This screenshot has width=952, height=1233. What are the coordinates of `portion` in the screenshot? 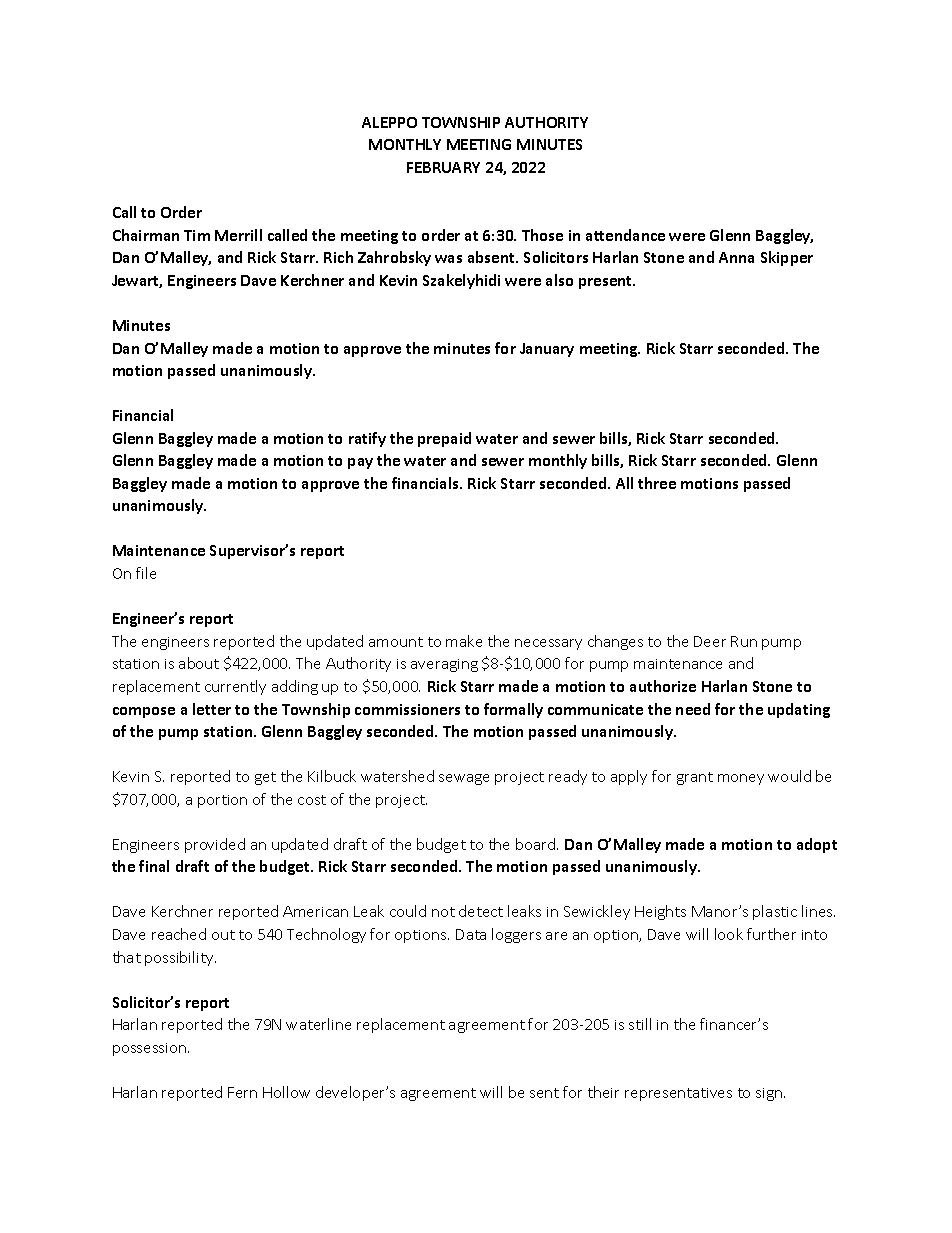 It's located at (222, 801).
